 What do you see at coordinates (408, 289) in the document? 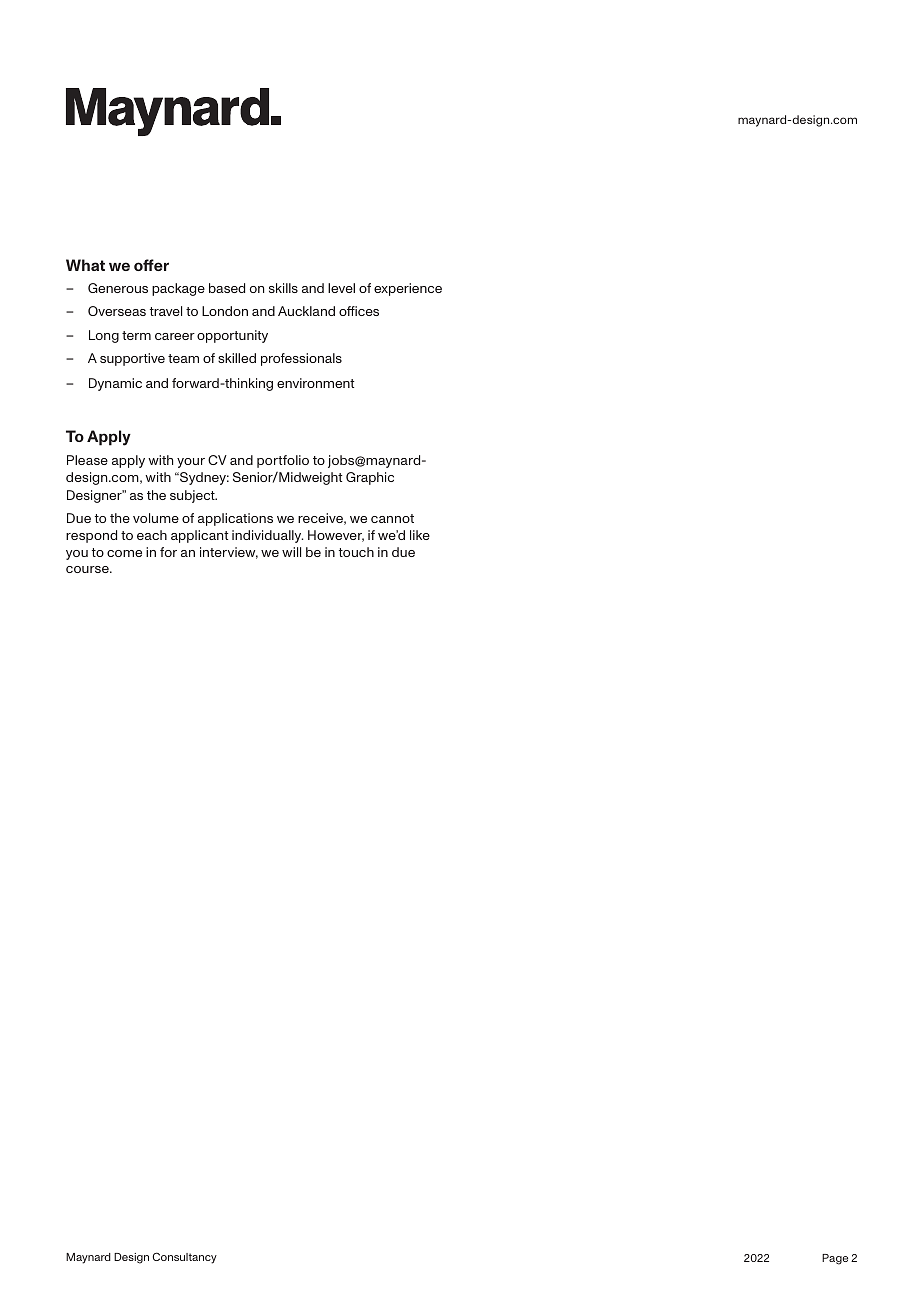
I see `experience` at bounding box center [408, 289].
